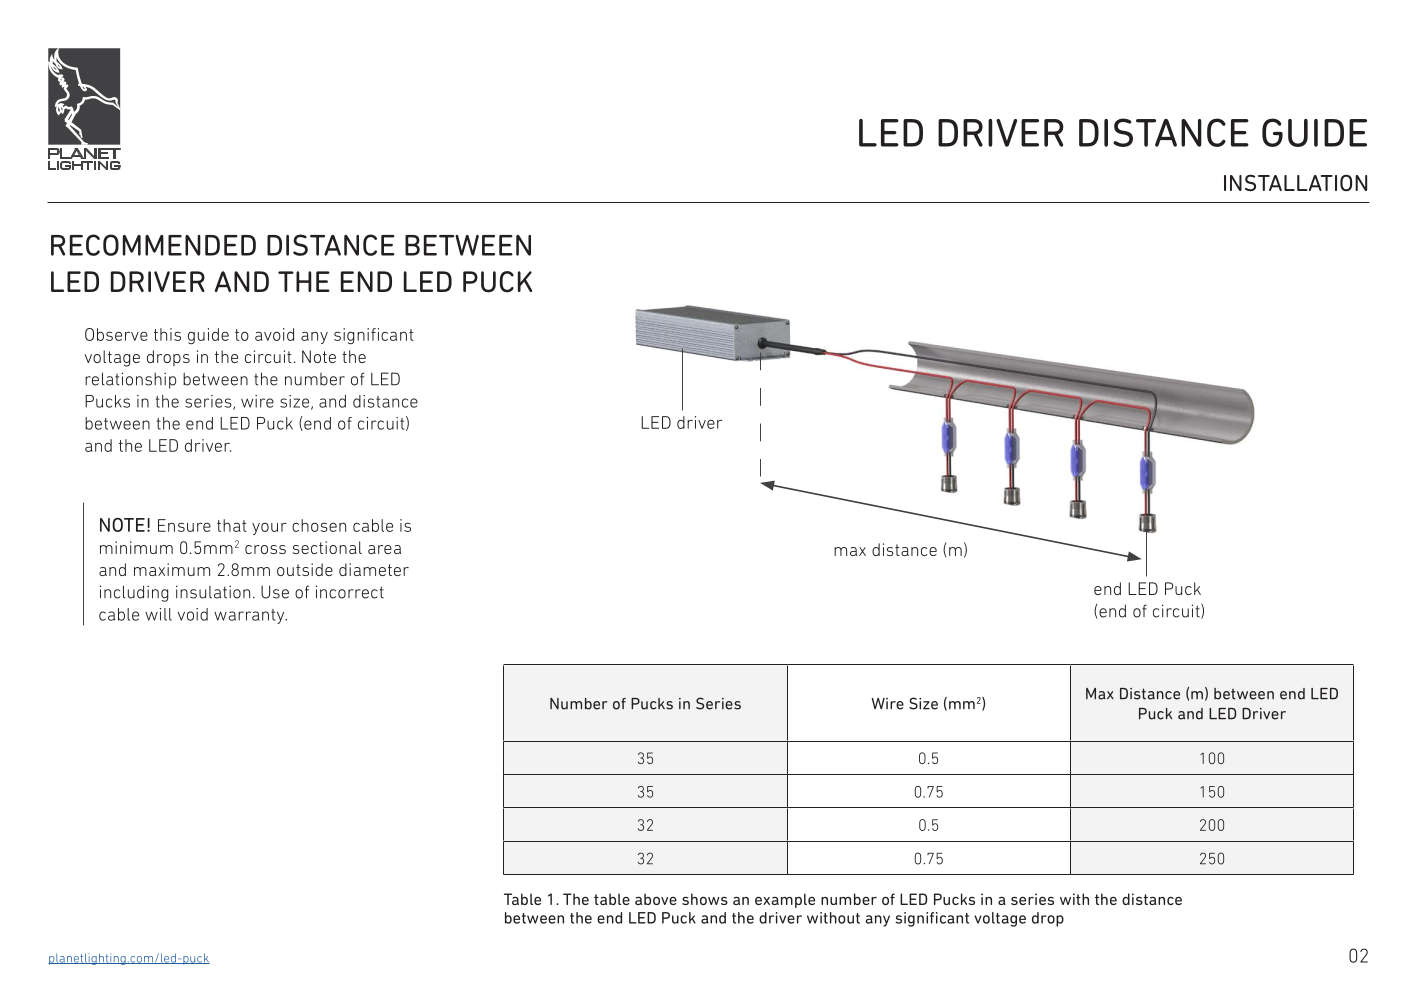 This screenshot has height=1002, width=1417. Describe the element at coordinates (705, 899) in the screenshot. I see `shows` at that location.
